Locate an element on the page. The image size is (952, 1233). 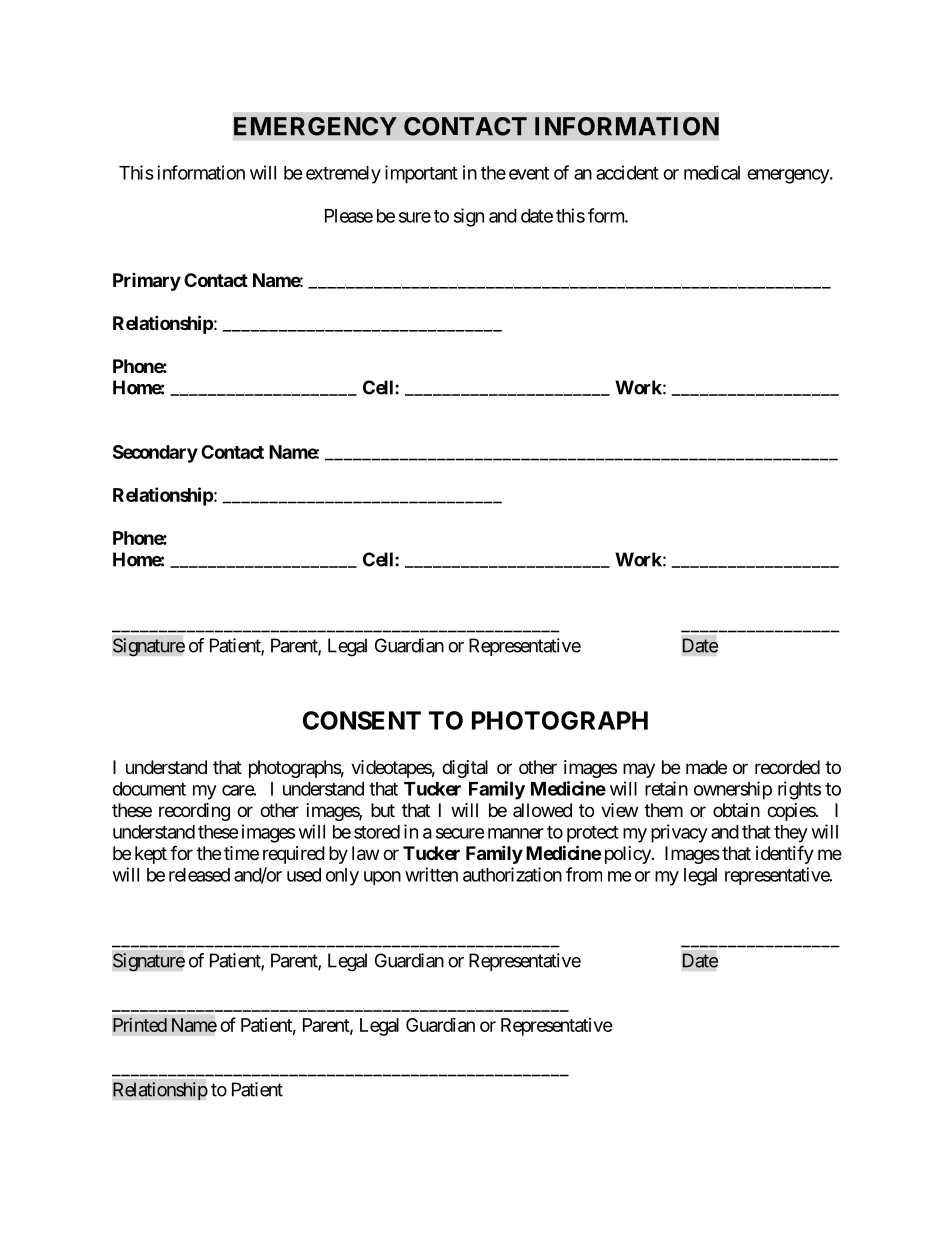
document is located at coordinates (149, 789).
